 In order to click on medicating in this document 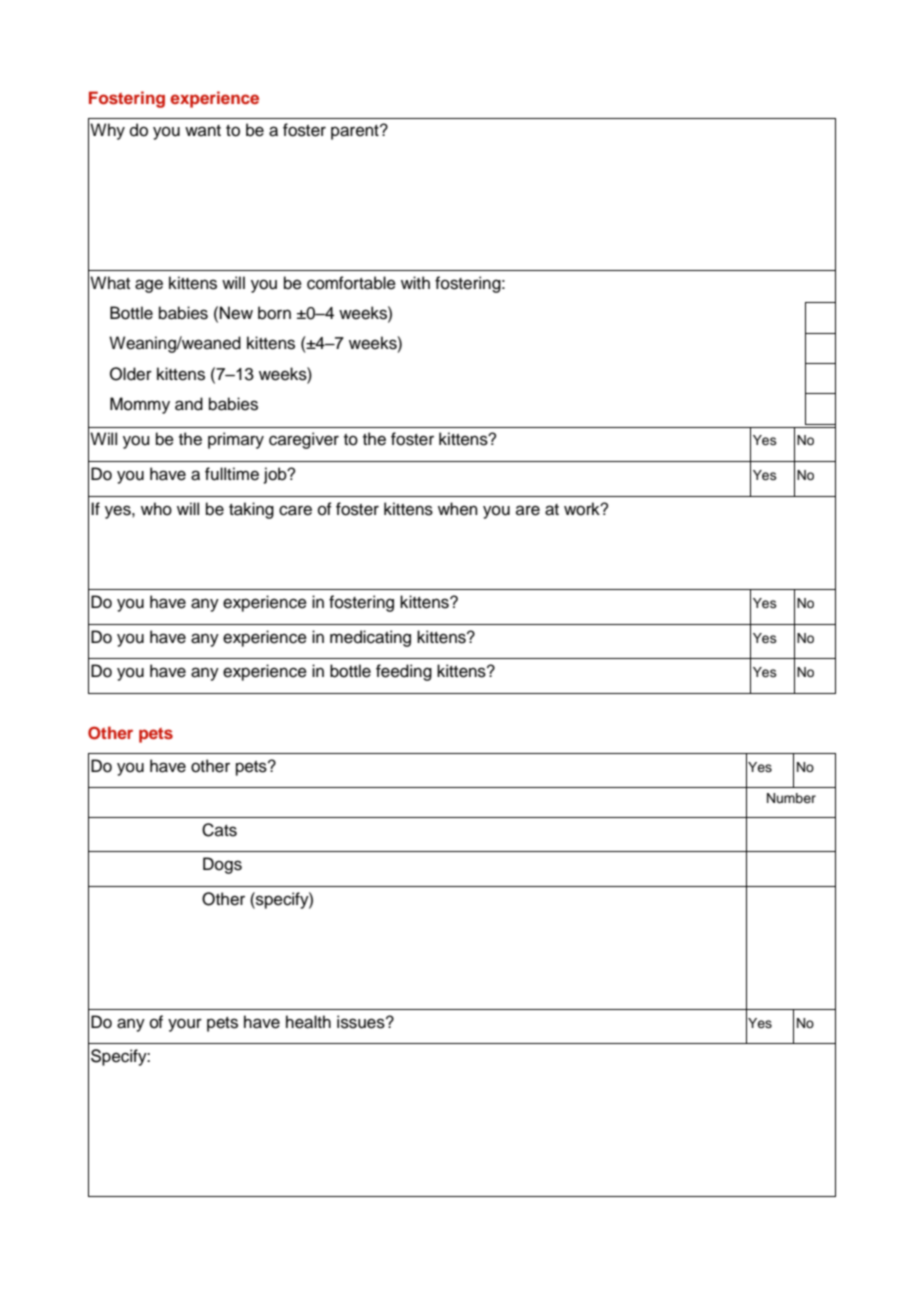, I will do `click(370, 638)`.
